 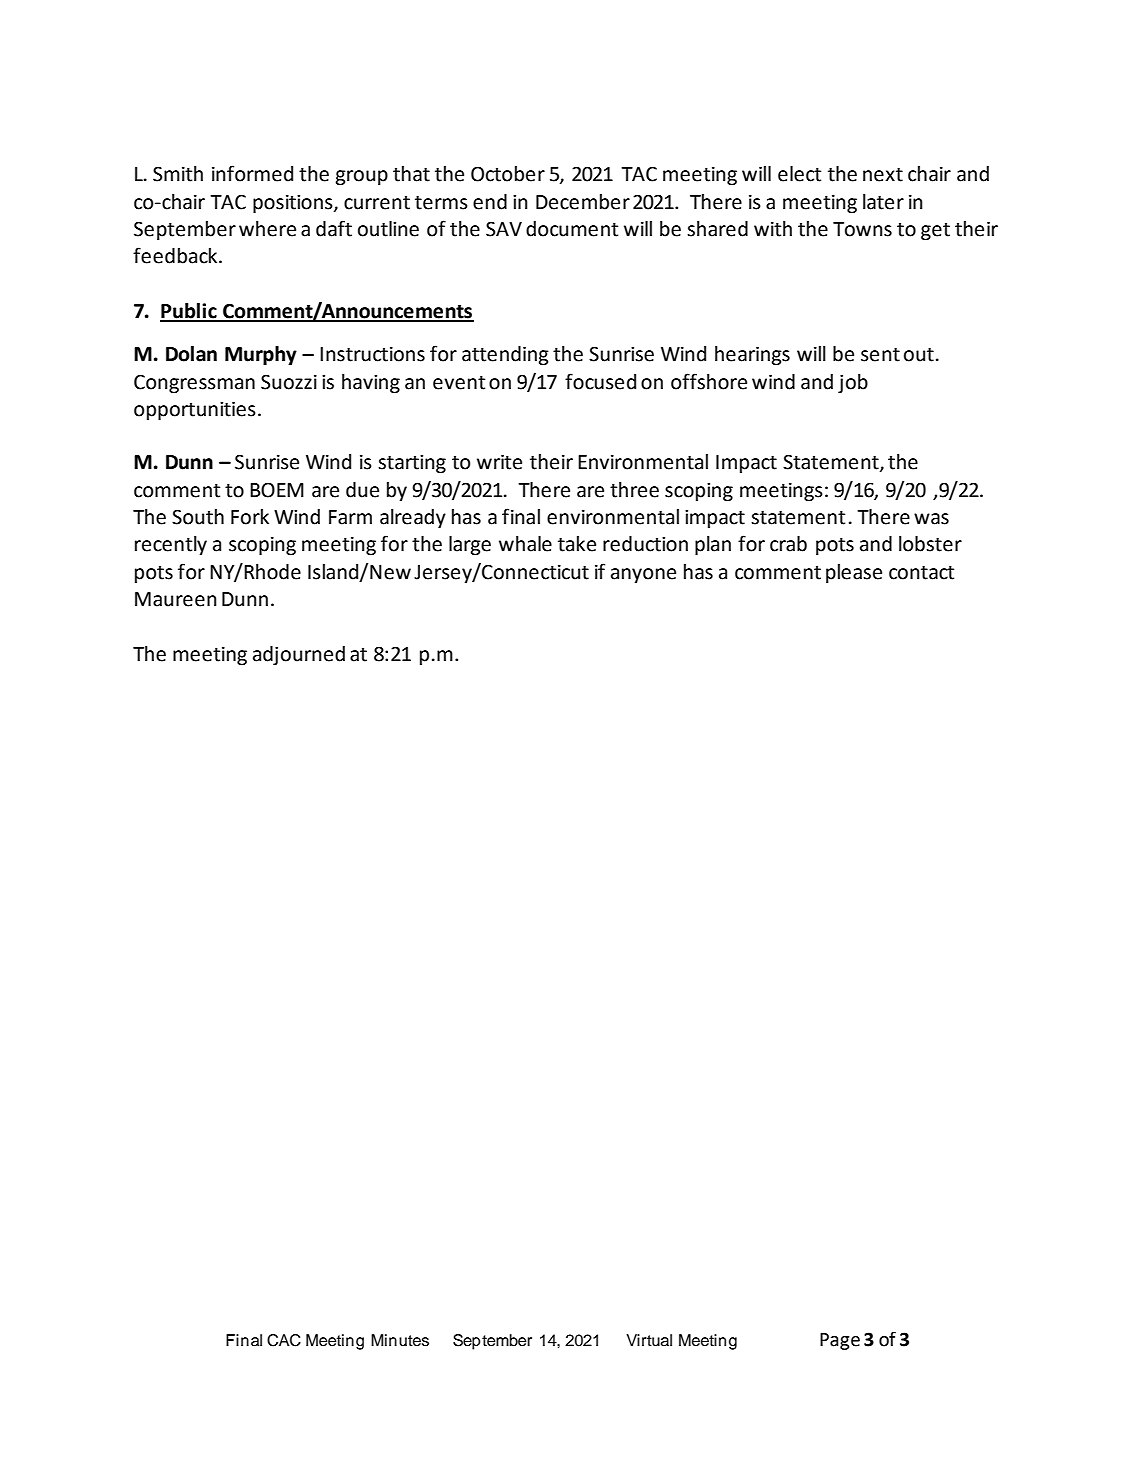 What do you see at coordinates (840, 1341) in the screenshot?
I see `Page` at bounding box center [840, 1341].
